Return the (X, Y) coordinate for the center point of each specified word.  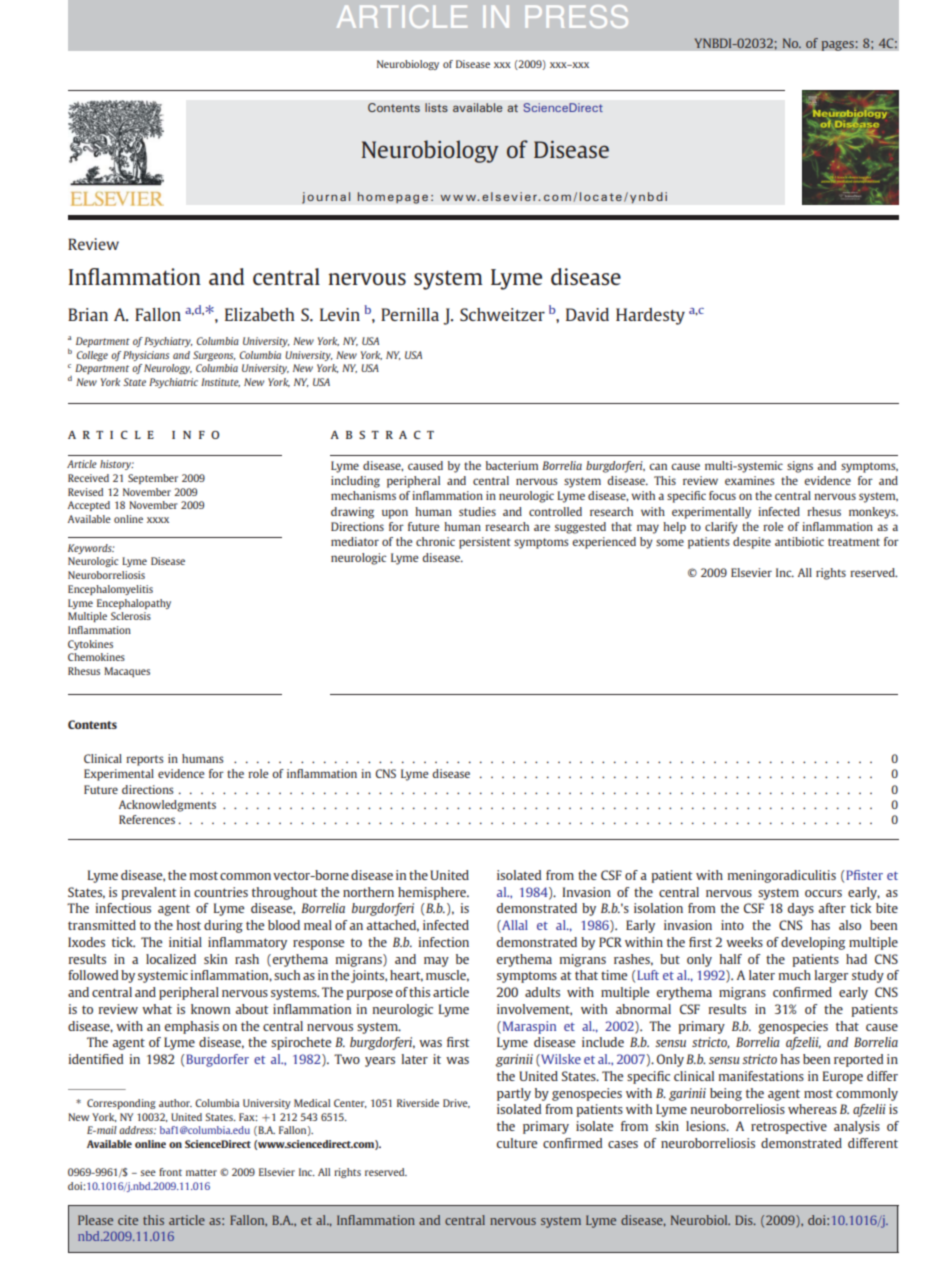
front (170, 1172)
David (587, 314)
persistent (484, 543)
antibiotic (799, 541)
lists (436, 107)
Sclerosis (131, 616)
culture (517, 1143)
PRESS (577, 16)
